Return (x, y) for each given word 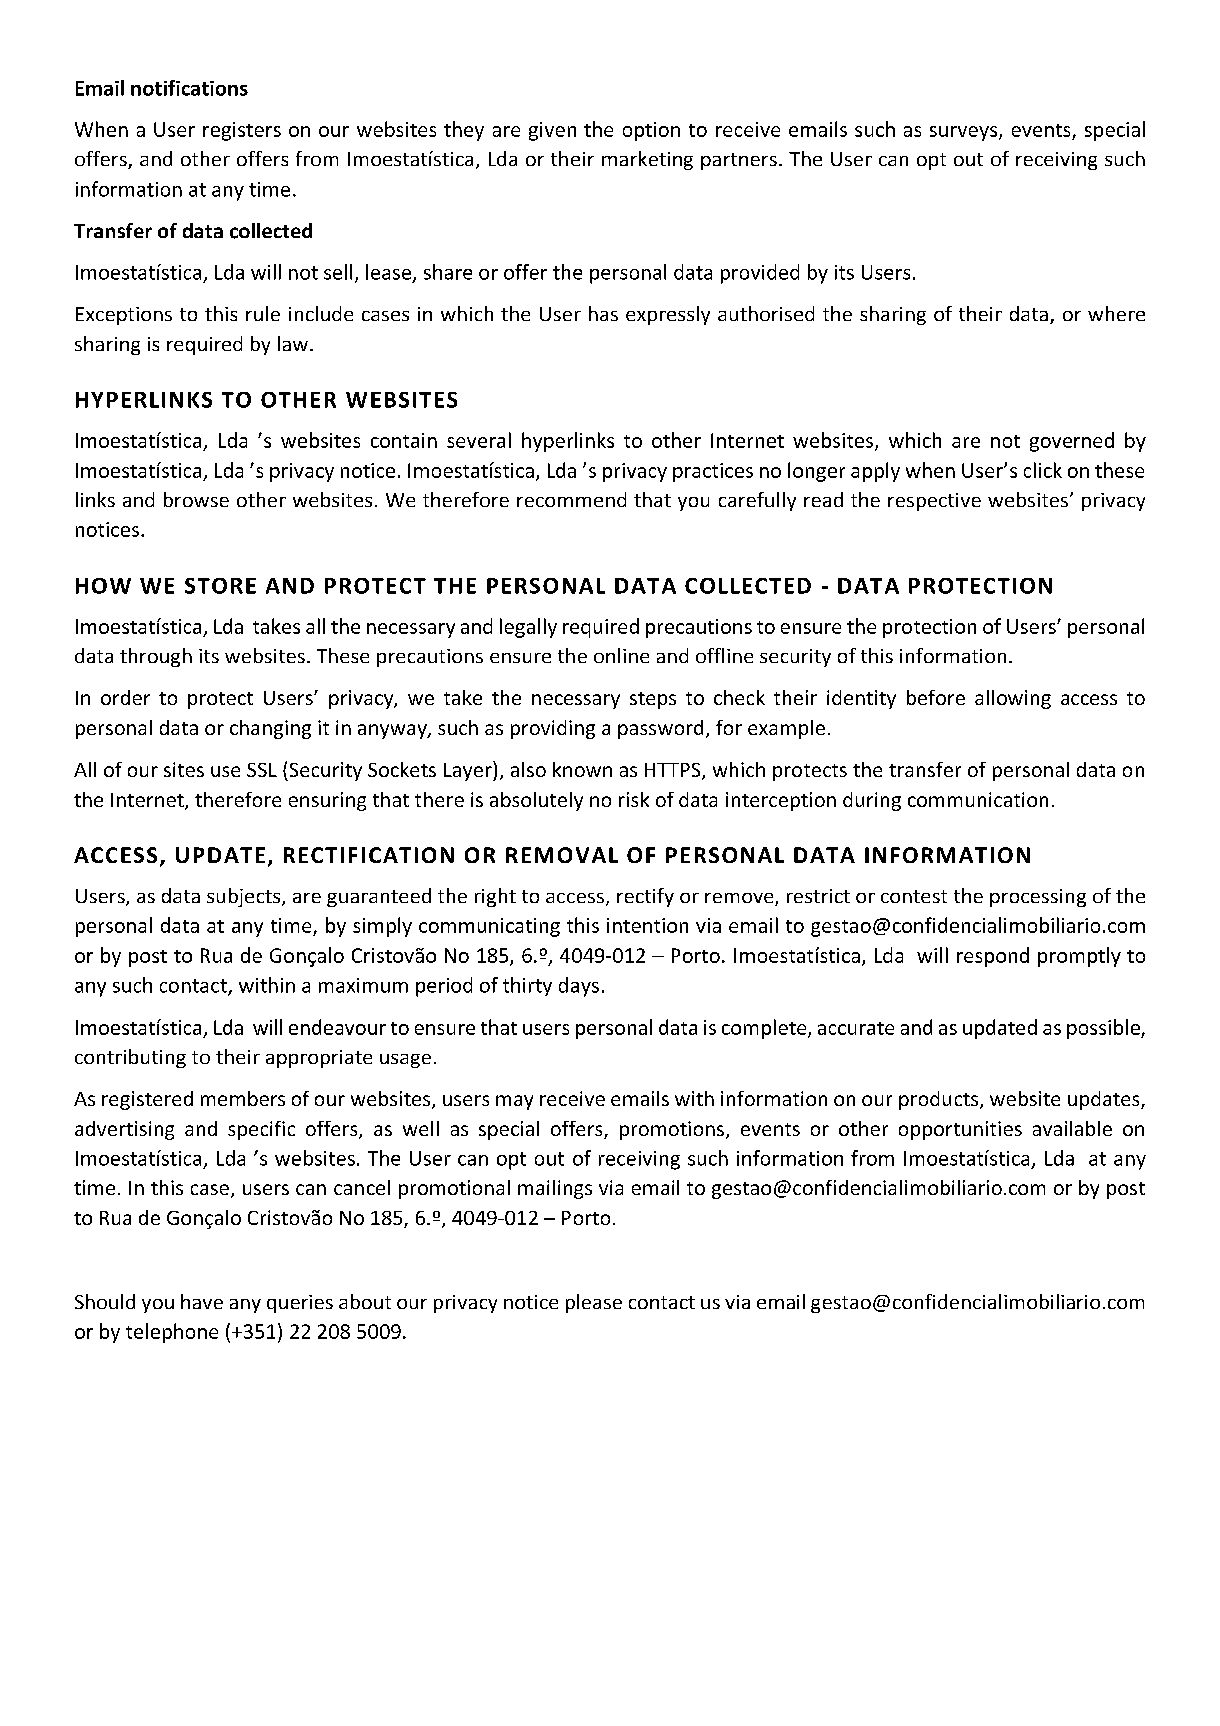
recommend (571, 499)
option (651, 131)
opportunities (960, 1130)
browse (196, 499)
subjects (245, 897)
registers (242, 131)
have (202, 1301)
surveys (965, 133)
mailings (555, 1189)
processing (1038, 898)
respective (934, 502)
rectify (645, 897)
